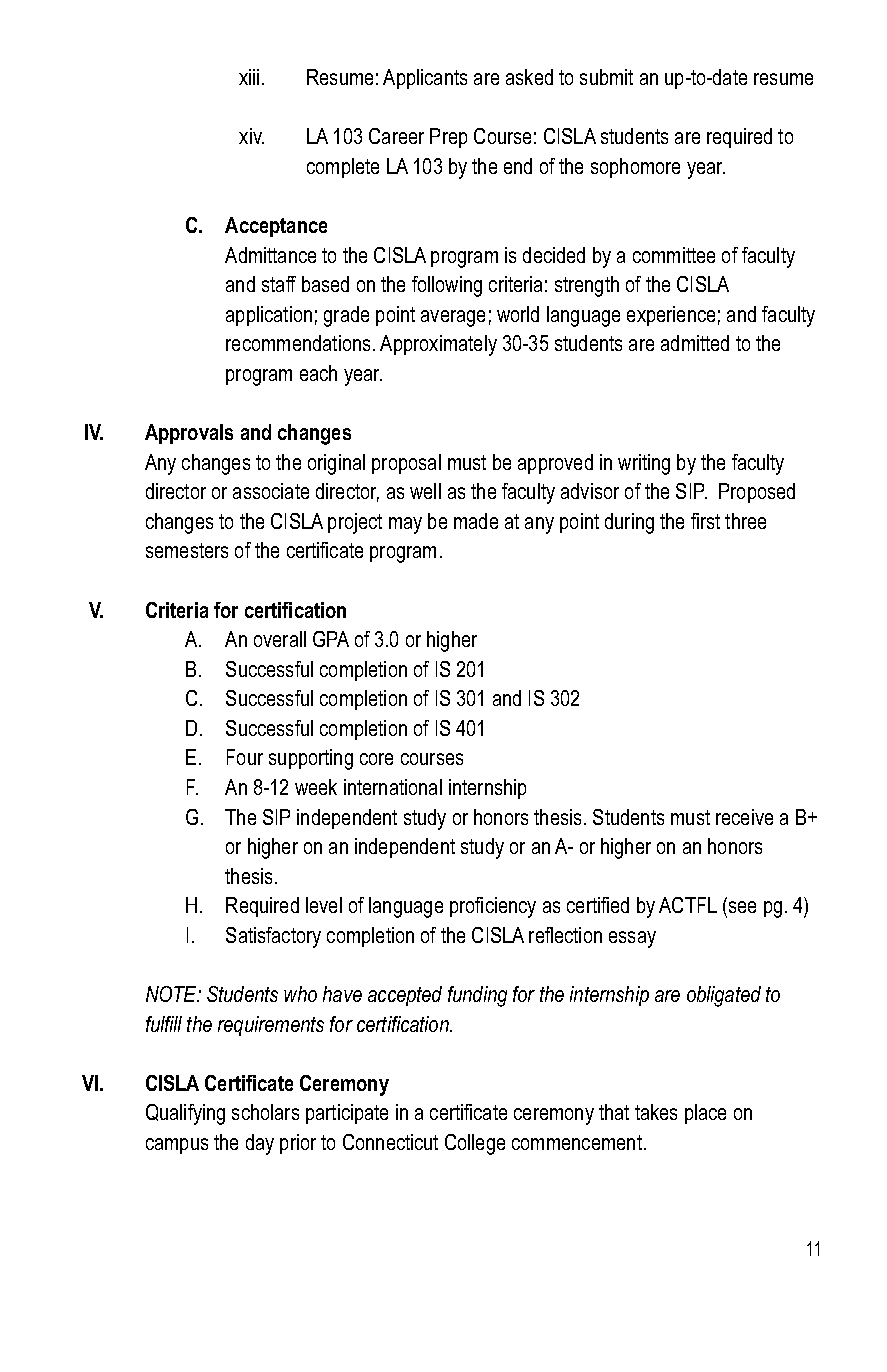  What do you see at coordinates (280, 639) in the screenshot?
I see `overall` at bounding box center [280, 639].
